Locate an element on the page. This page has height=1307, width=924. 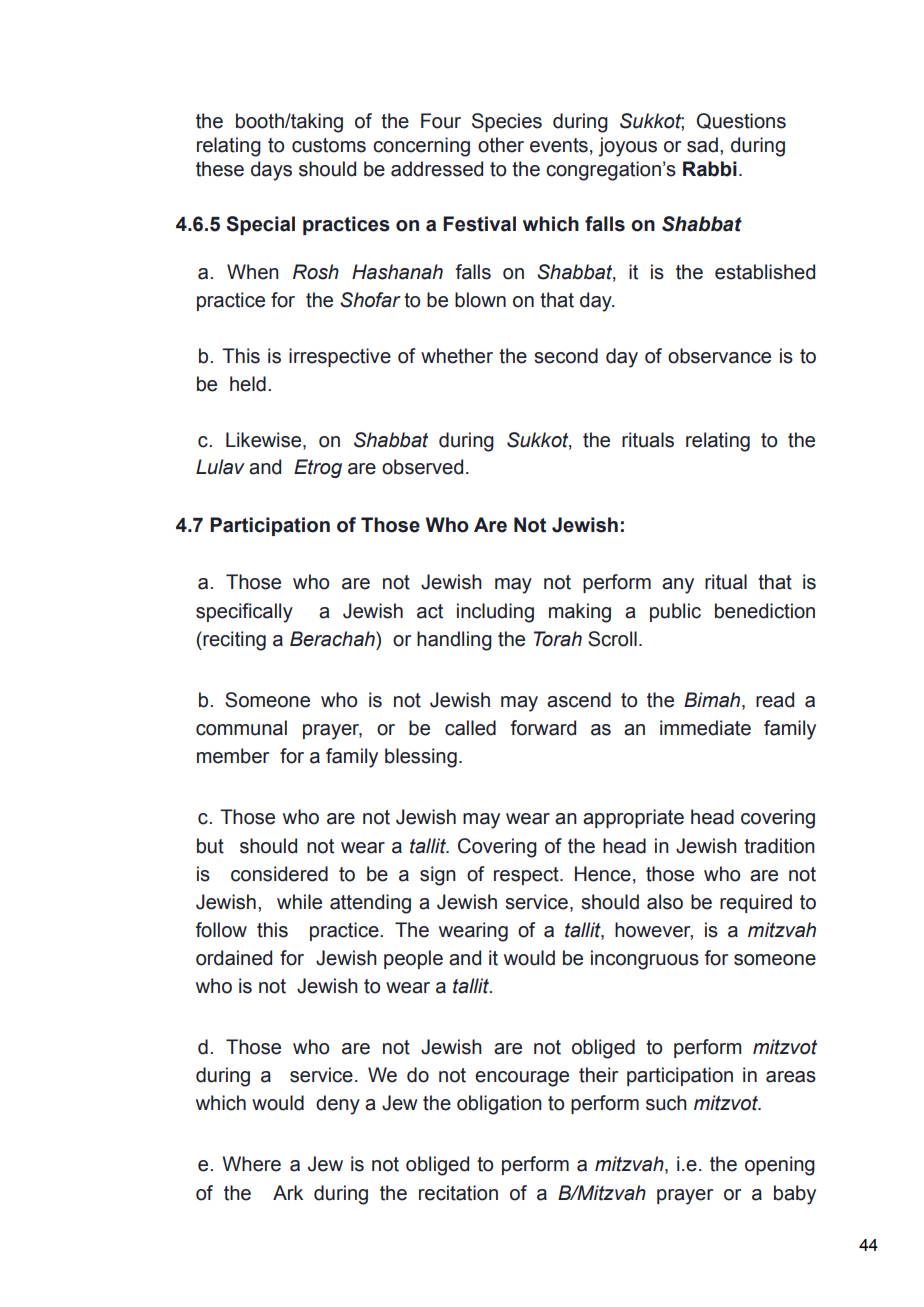
reciting is located at coordinates (233, 641).
